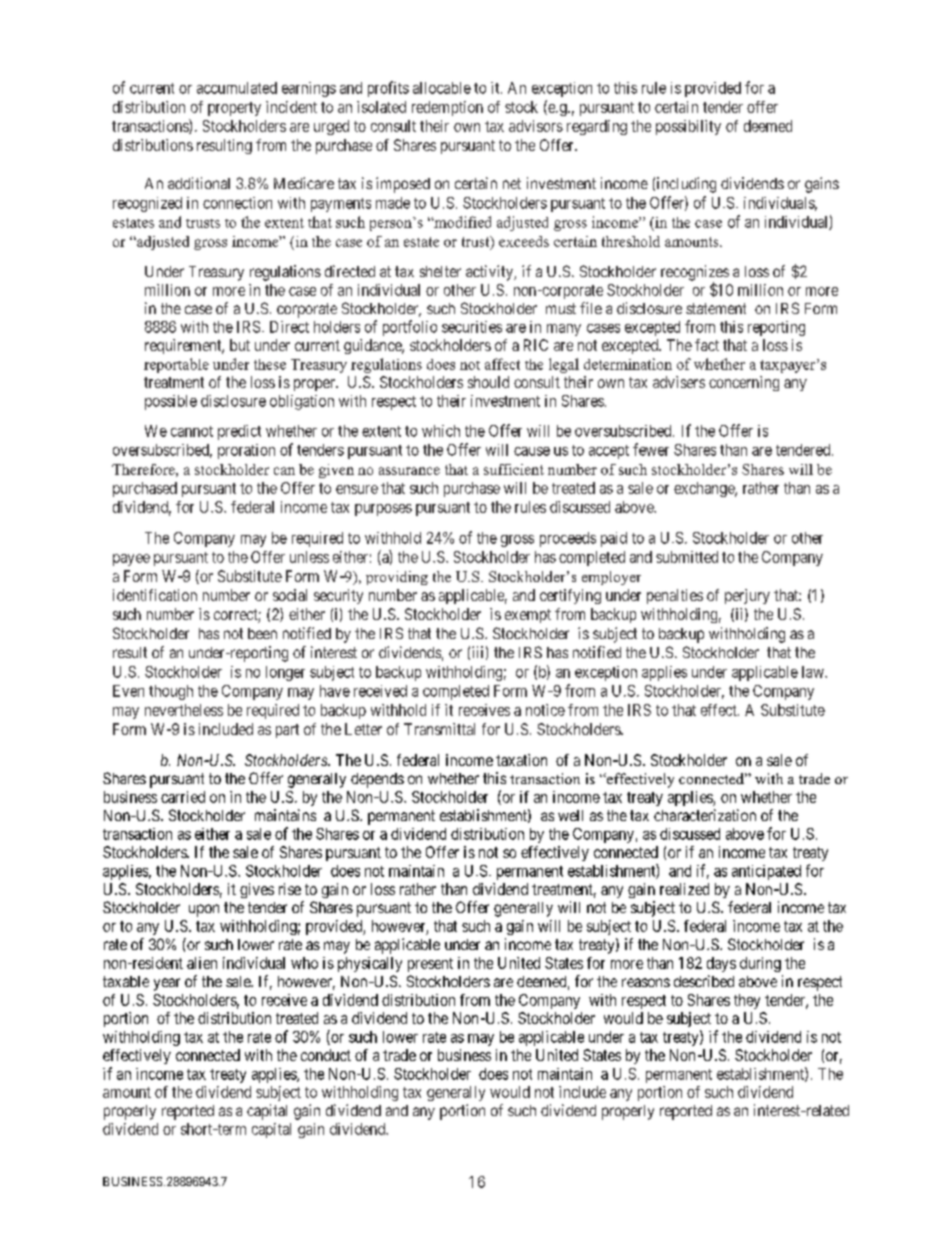 This screenshot has height=1241, width=952. What do you see at coordinates (192, 431) in the screenshot?
I see `cannot` at bounding box center [192, 431].
